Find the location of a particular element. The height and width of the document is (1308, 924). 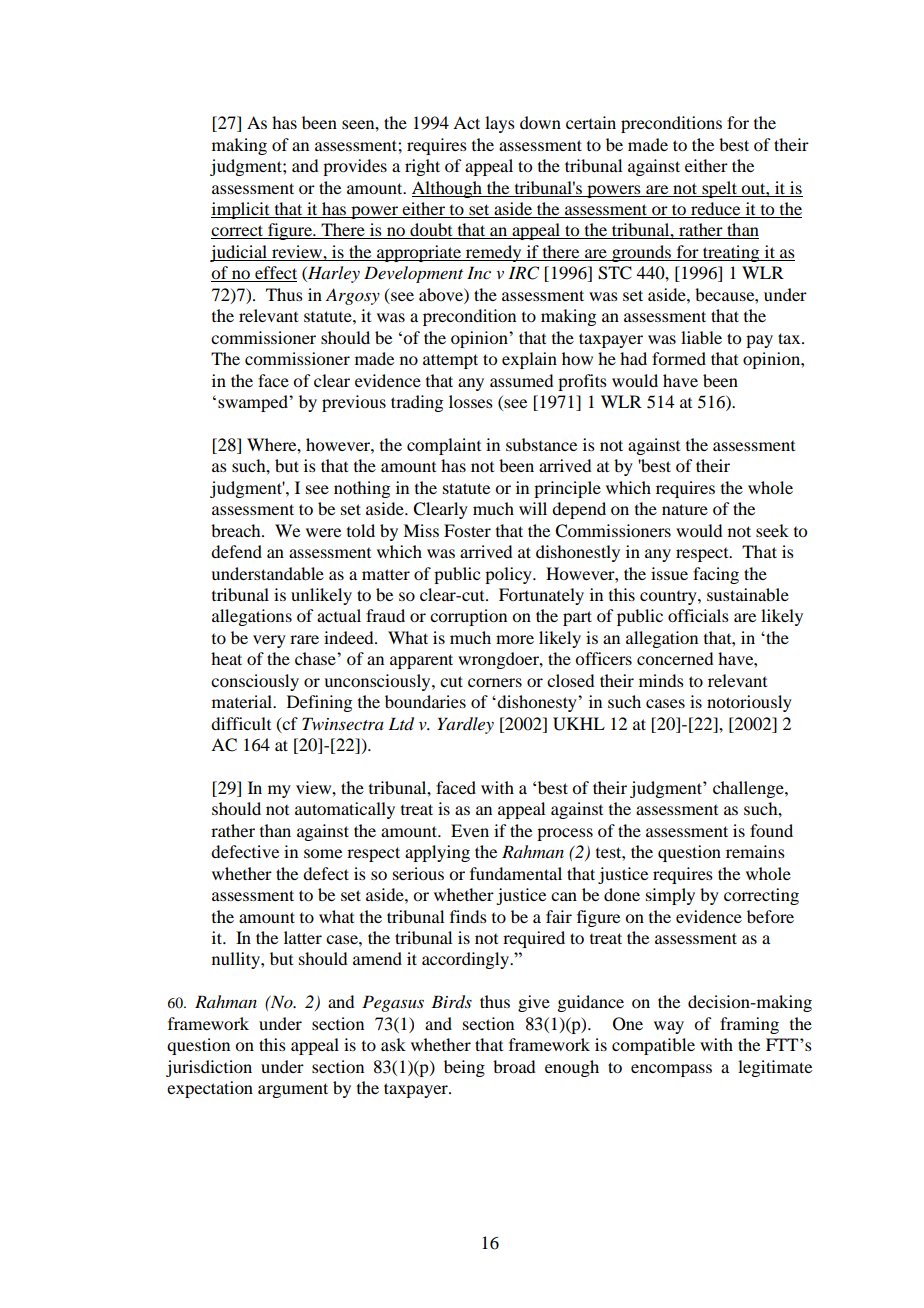

argument is located at coordinates (293, 1090).
